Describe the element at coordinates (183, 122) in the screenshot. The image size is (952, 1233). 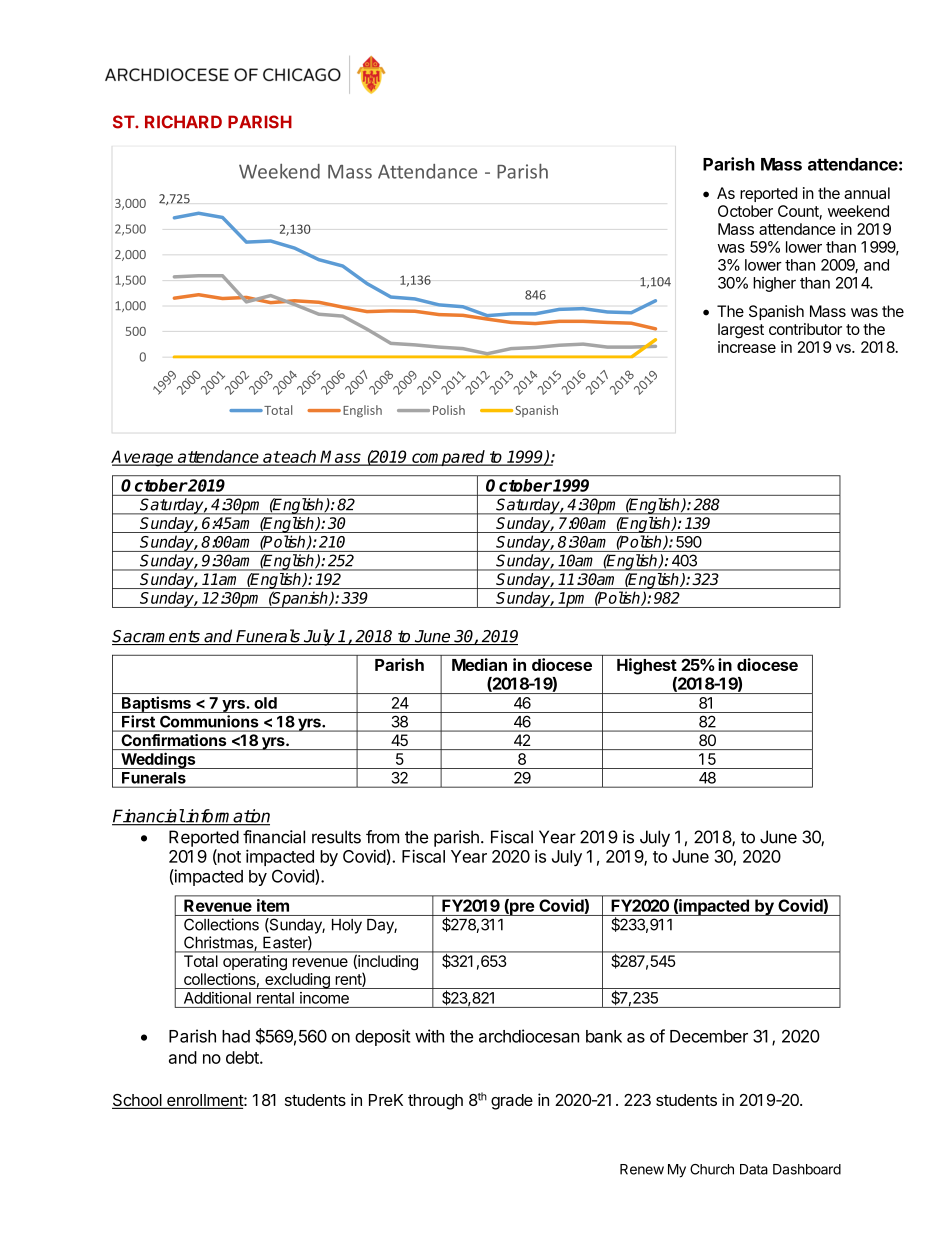
I see `RICHARD` at that location.
